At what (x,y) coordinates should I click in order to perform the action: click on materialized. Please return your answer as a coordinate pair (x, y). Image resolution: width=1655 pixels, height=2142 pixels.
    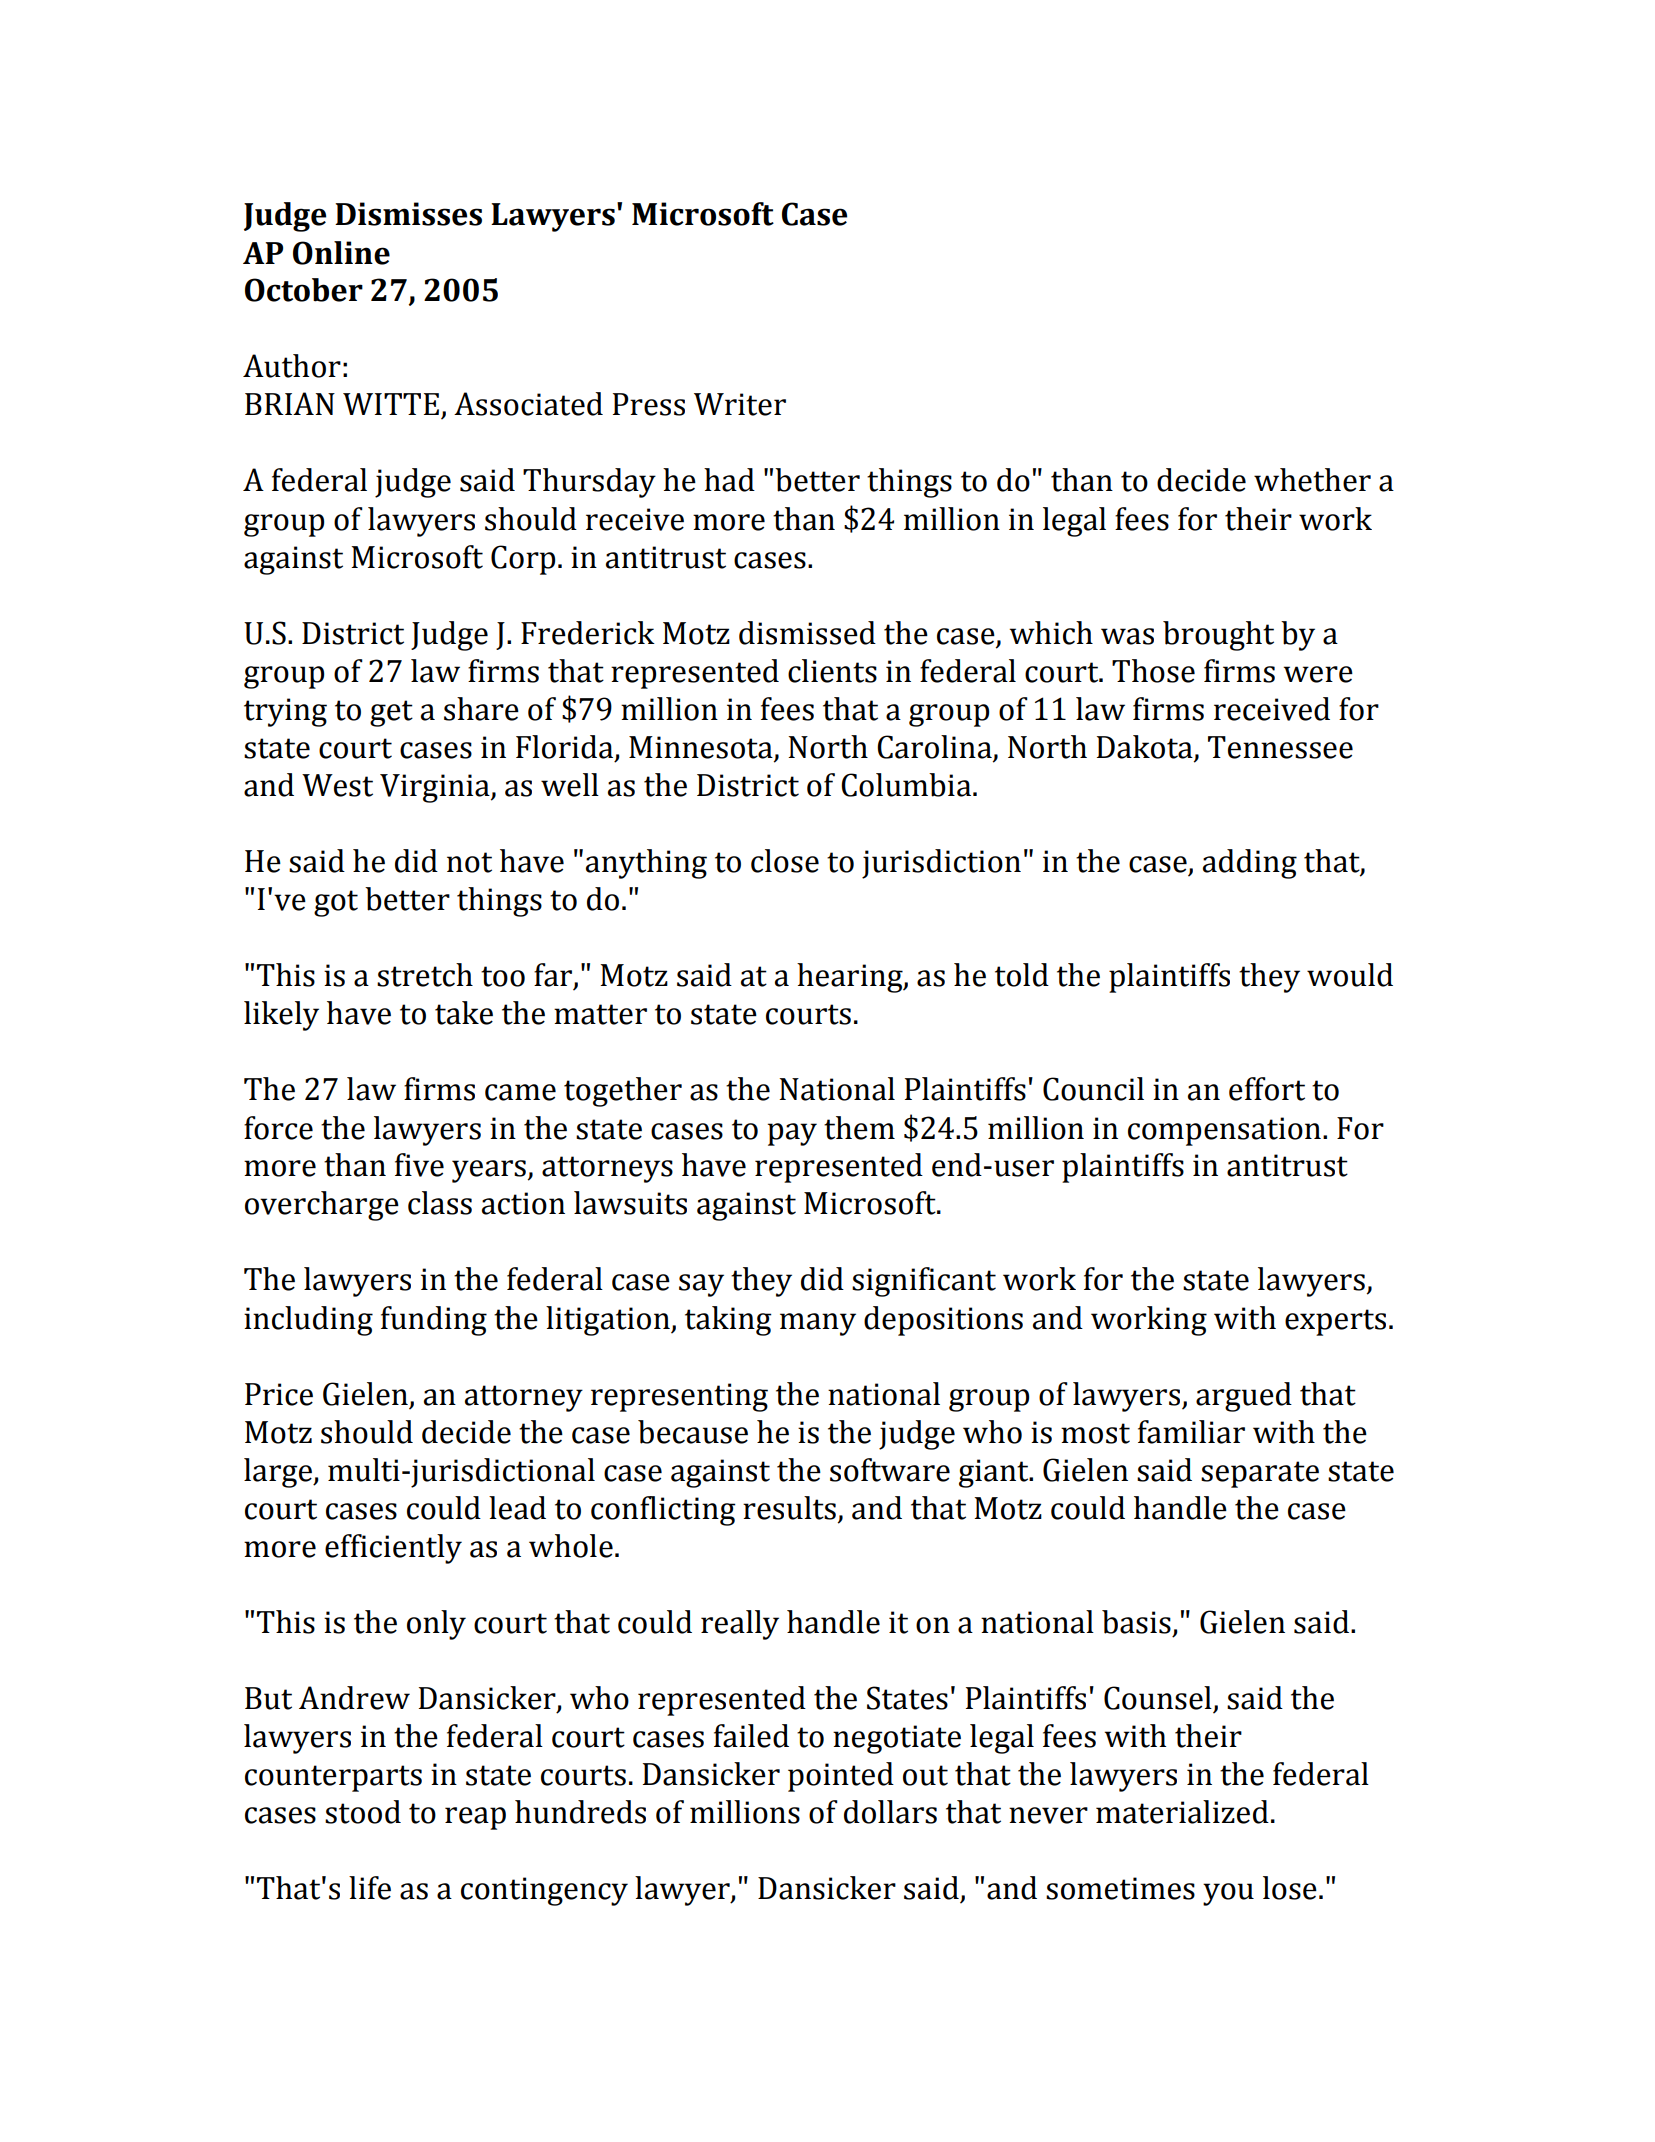
    Looking at the image, I should click on (1182, 1812).
